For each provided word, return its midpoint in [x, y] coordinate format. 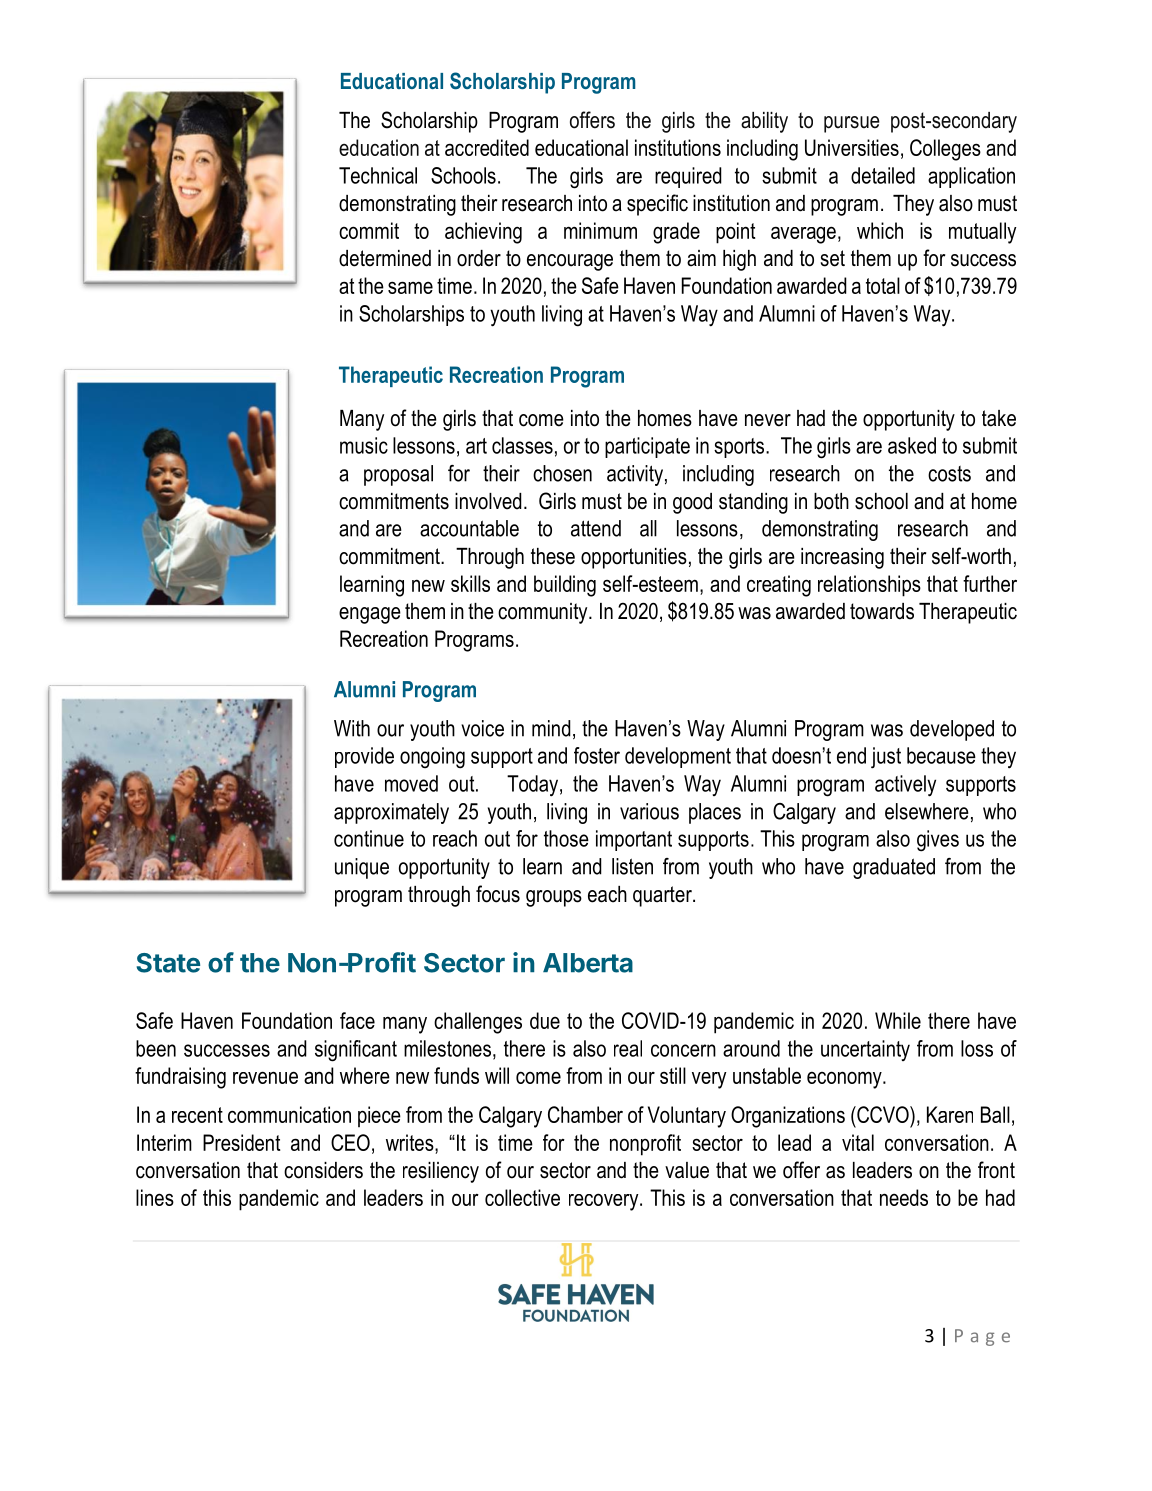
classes [522, 445]
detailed [883, 175]
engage [370, 615]
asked [912, 445]
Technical [378, 175]
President [241, 1142]
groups [554, 898]
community [544, 613]
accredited [487, 147]
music [364, 445]
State [168, 963]
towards [882, 611]
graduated [894, 868]
